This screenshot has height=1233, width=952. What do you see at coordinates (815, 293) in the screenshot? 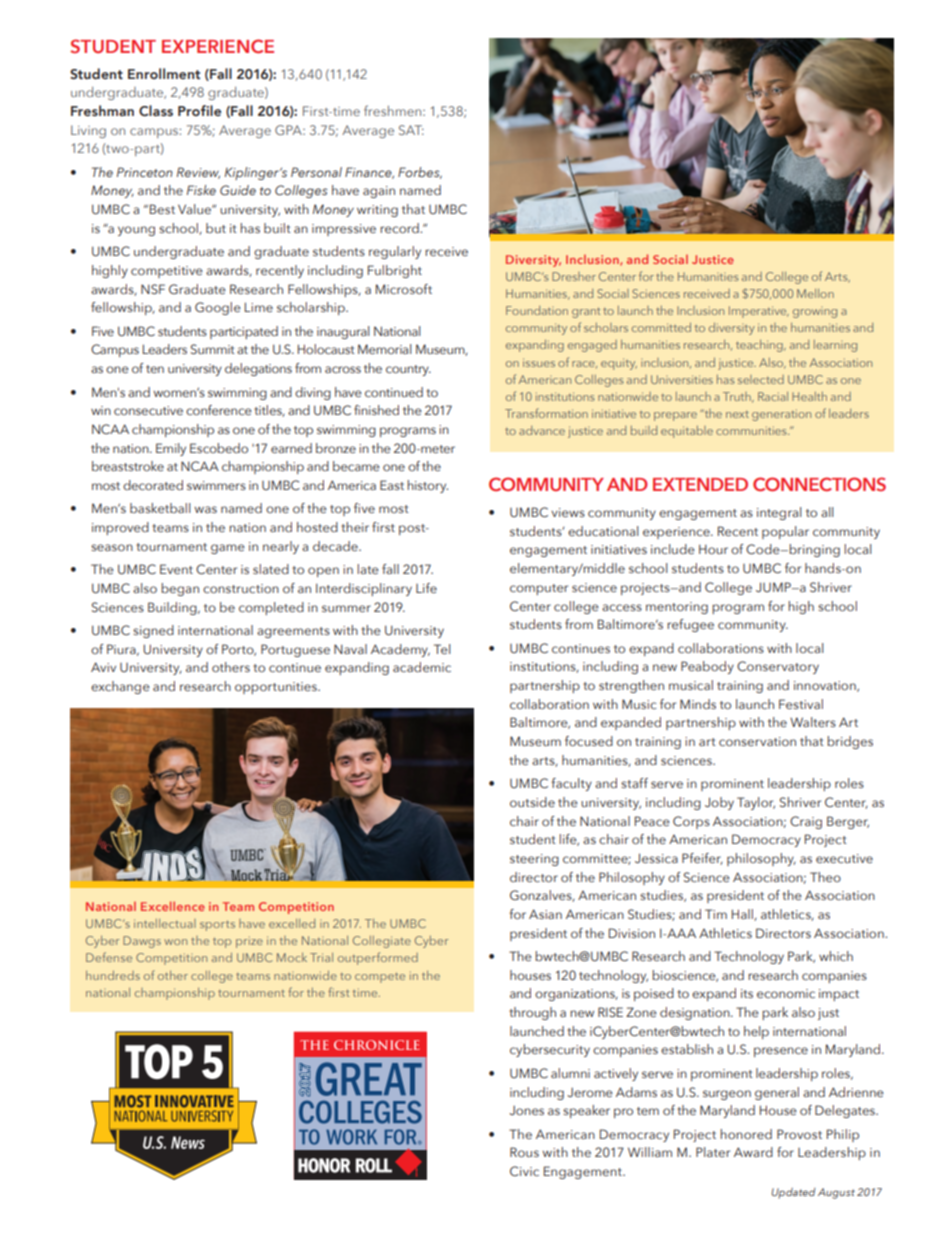
I see `Mellon` at bounding box center [815, 293].
